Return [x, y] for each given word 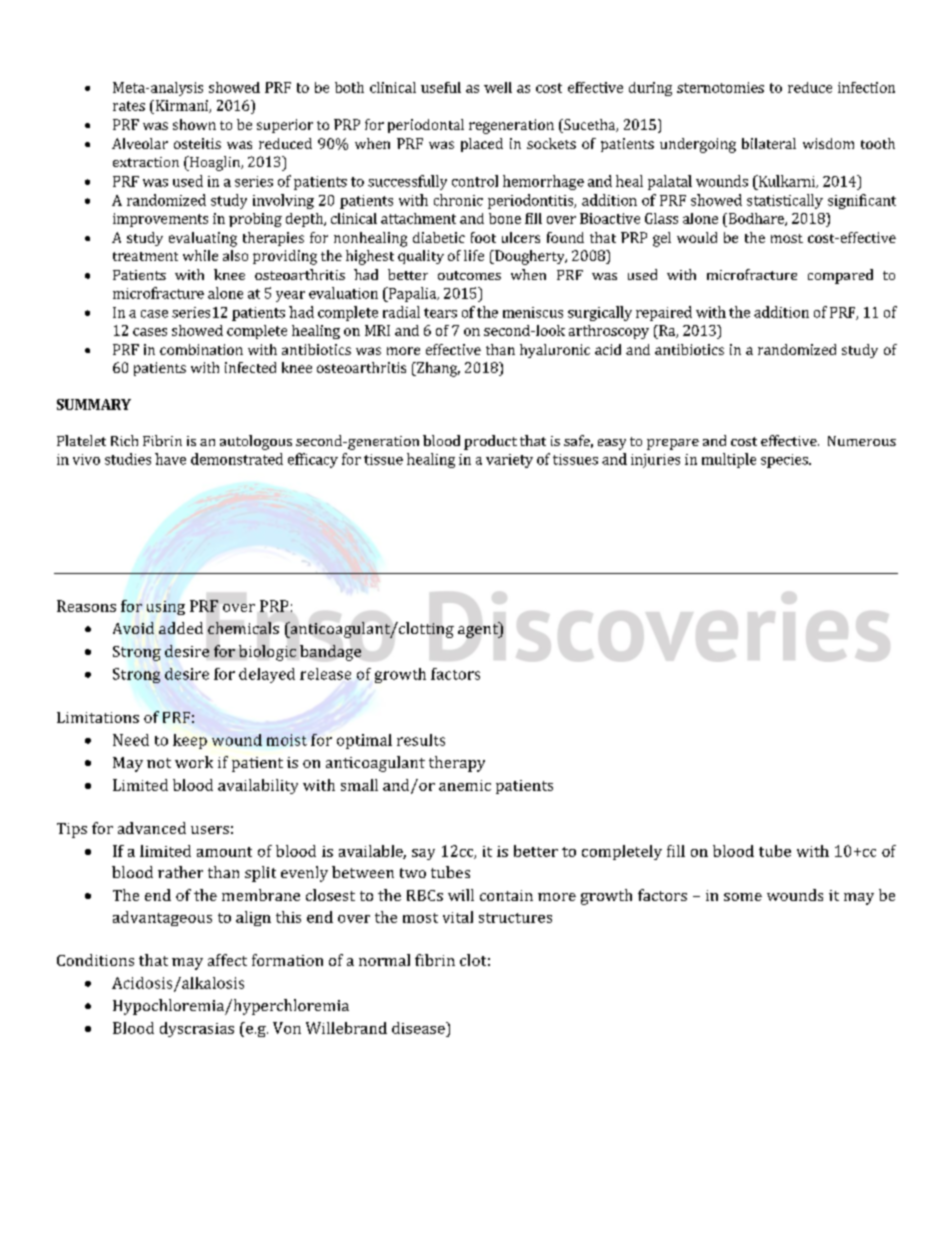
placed [482, 145]
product [490, 442]
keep [190, 741]
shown [194, 124]
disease [419, 1028]
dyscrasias [197, 1029]
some [743, 897]
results [421, 740]
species [785, 461]
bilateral [769, 143]
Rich [124, 440]
